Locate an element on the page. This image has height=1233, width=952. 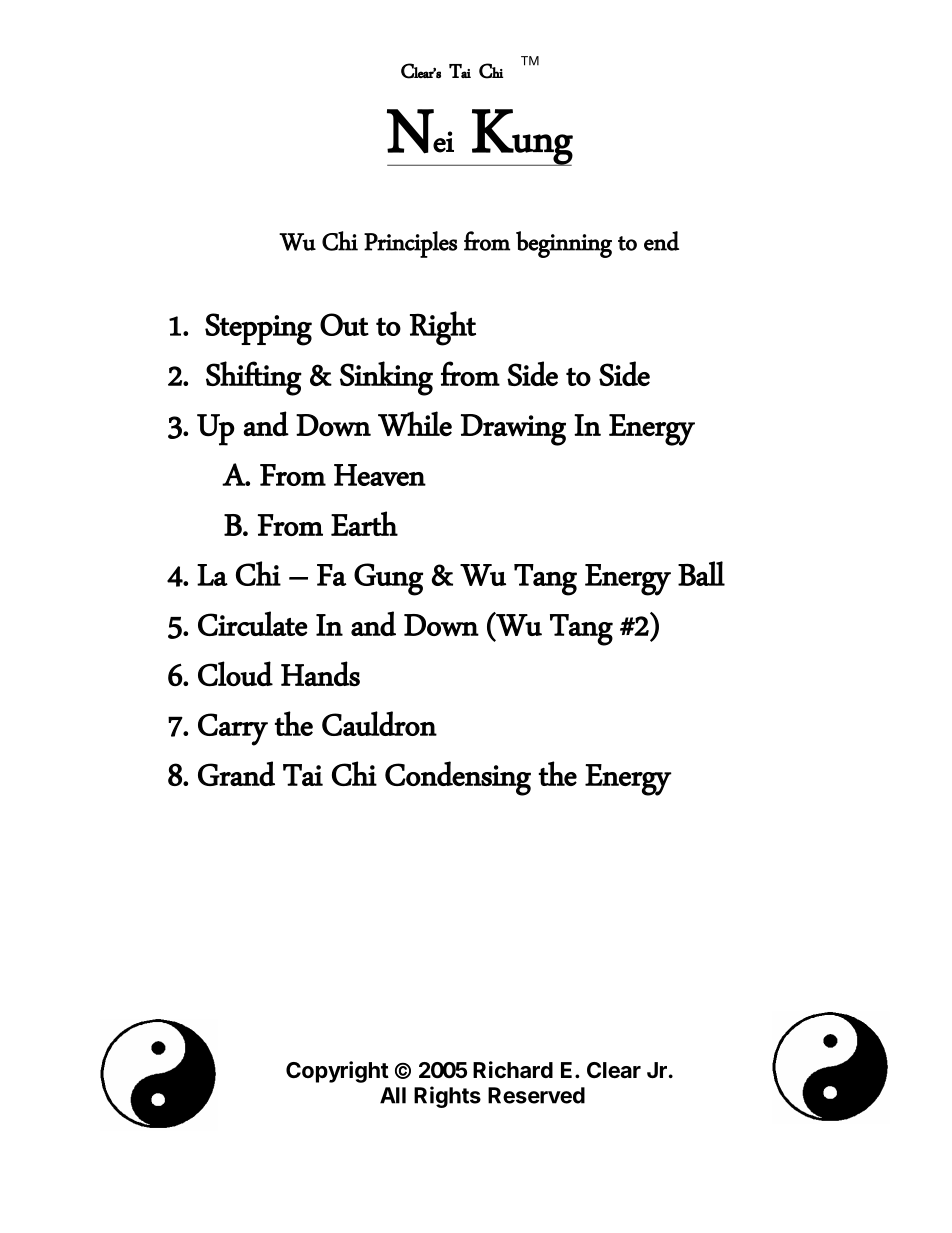
end is located at coordinates (661, 241).
